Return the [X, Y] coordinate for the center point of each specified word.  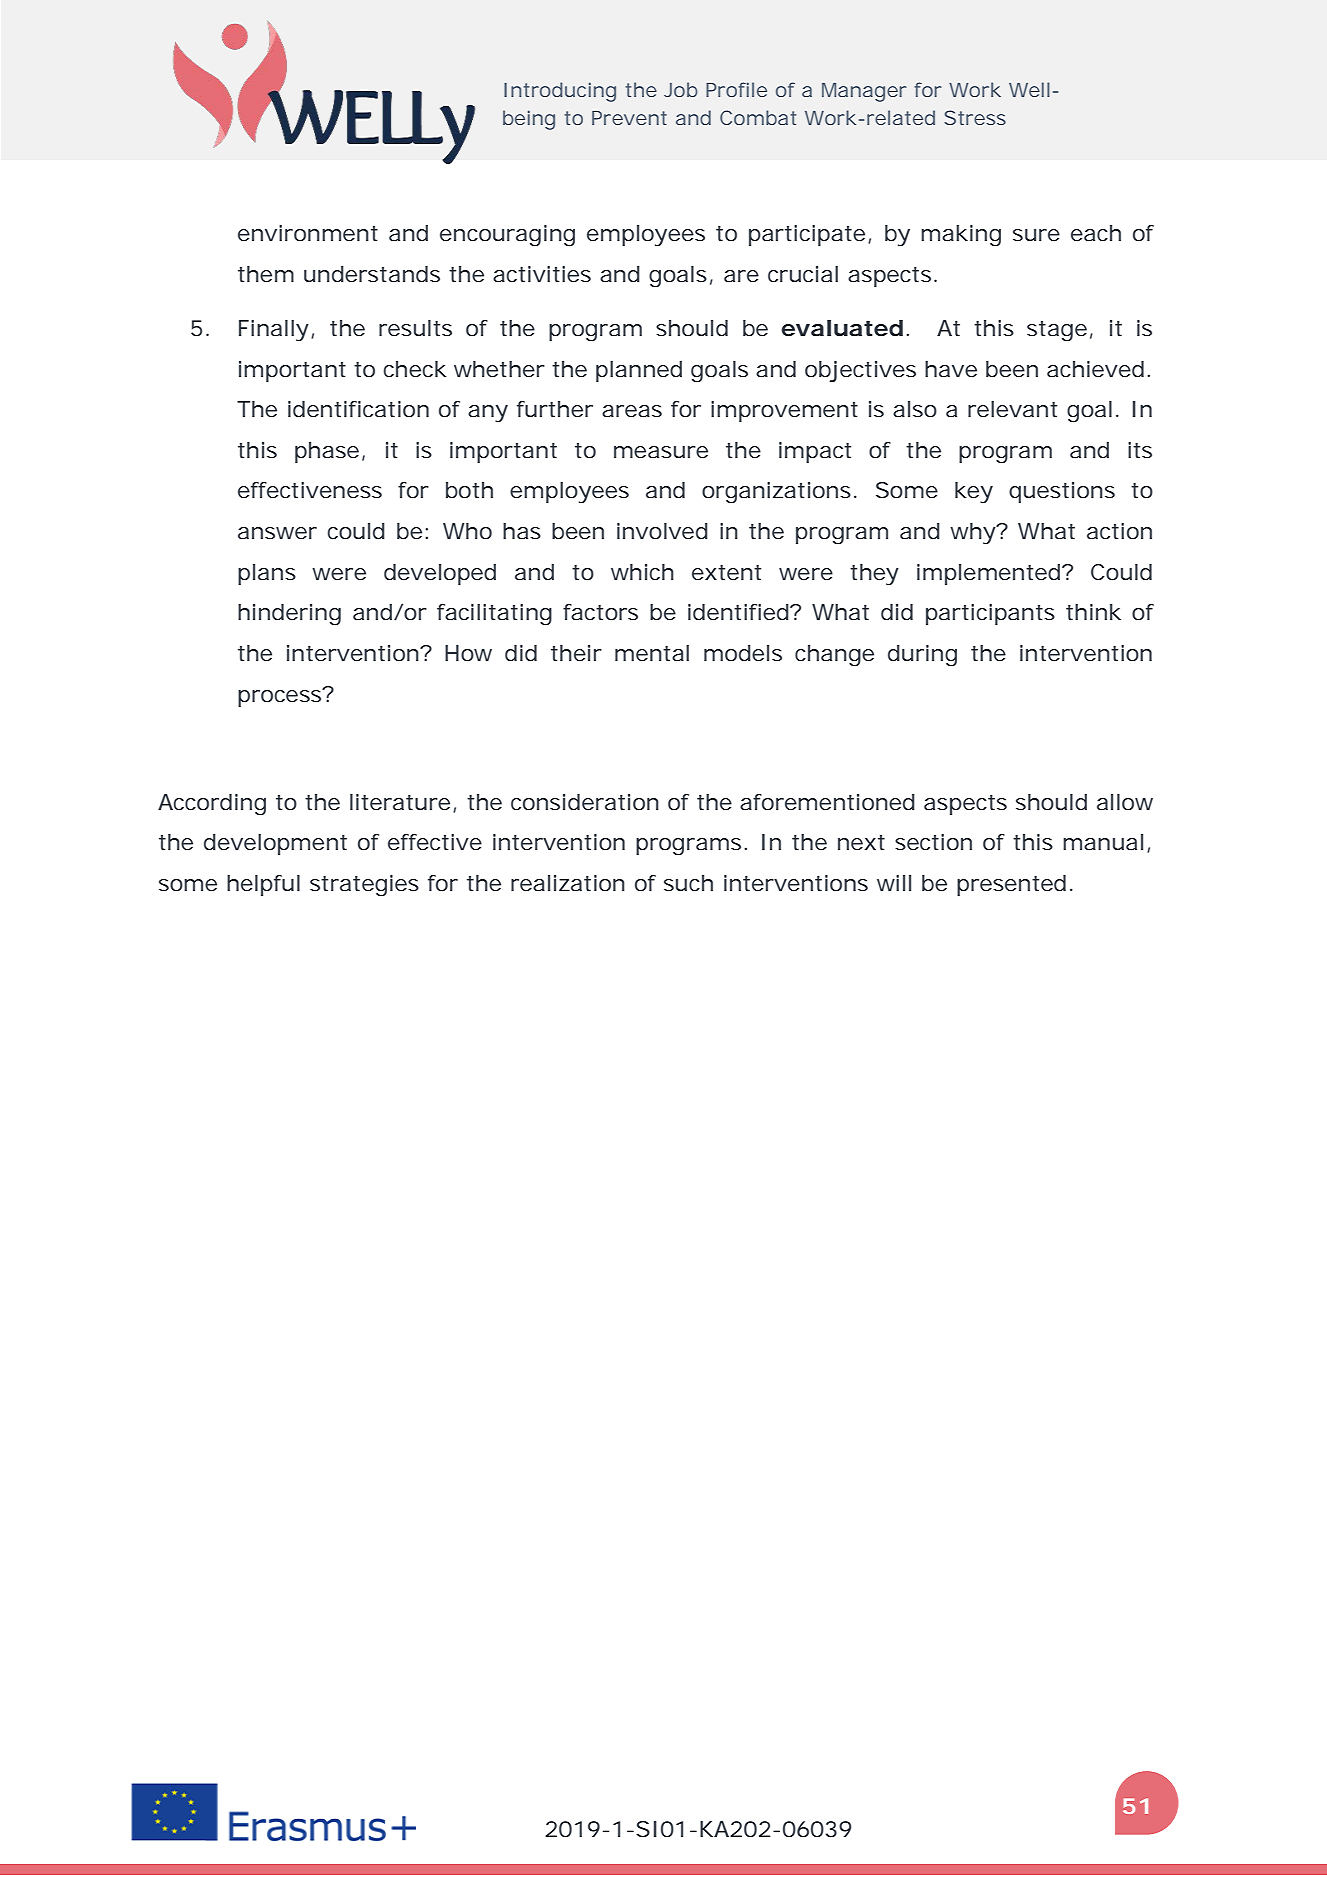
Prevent [629, 118]
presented [1011, 885]
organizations [776, 493]
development [275, 844]
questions [1062, 492]
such [688, 883]
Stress [975, 117]
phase [327, 452]
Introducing [560, 92]
